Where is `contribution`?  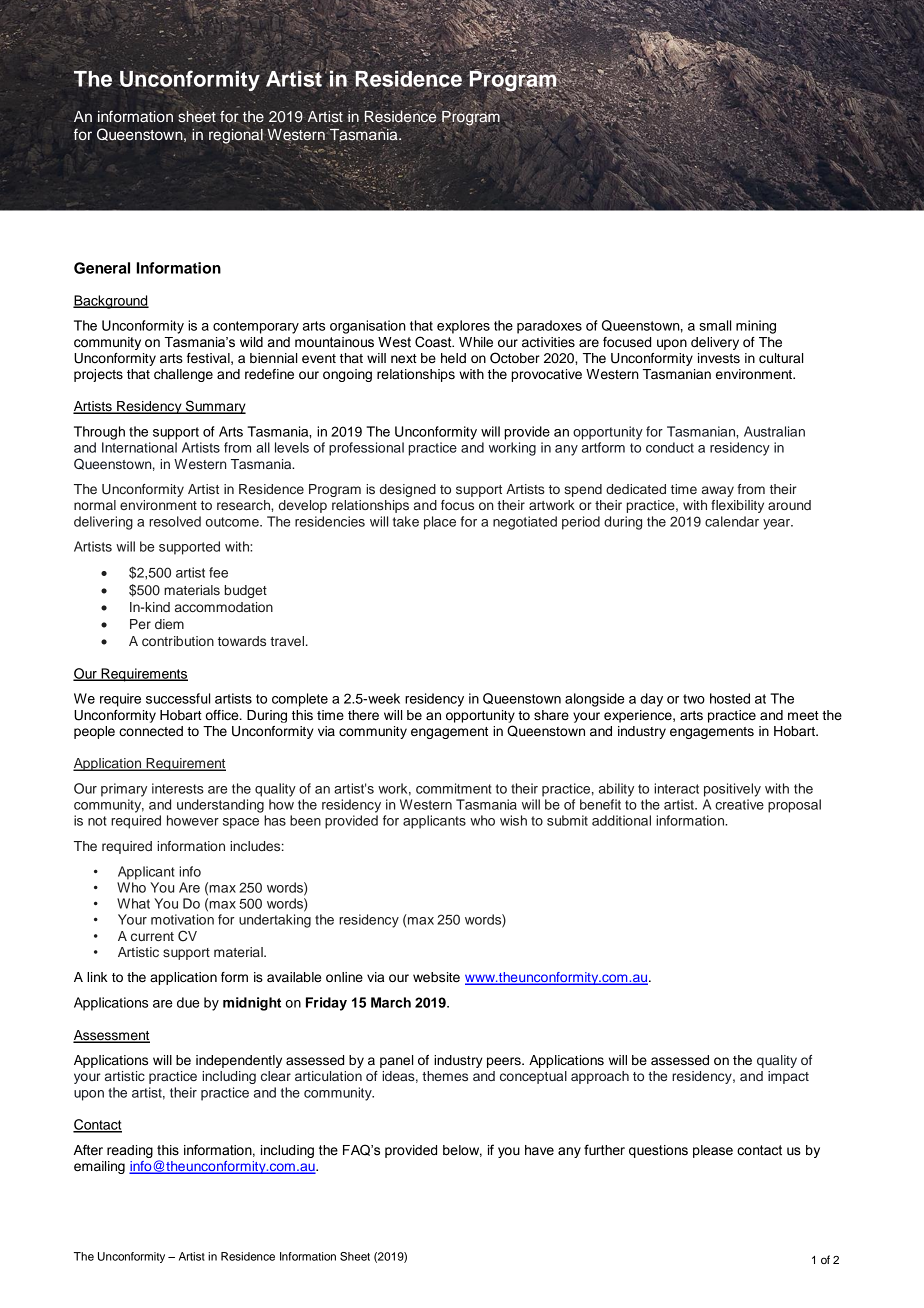 contribution is located at coordinates (178, 641).
